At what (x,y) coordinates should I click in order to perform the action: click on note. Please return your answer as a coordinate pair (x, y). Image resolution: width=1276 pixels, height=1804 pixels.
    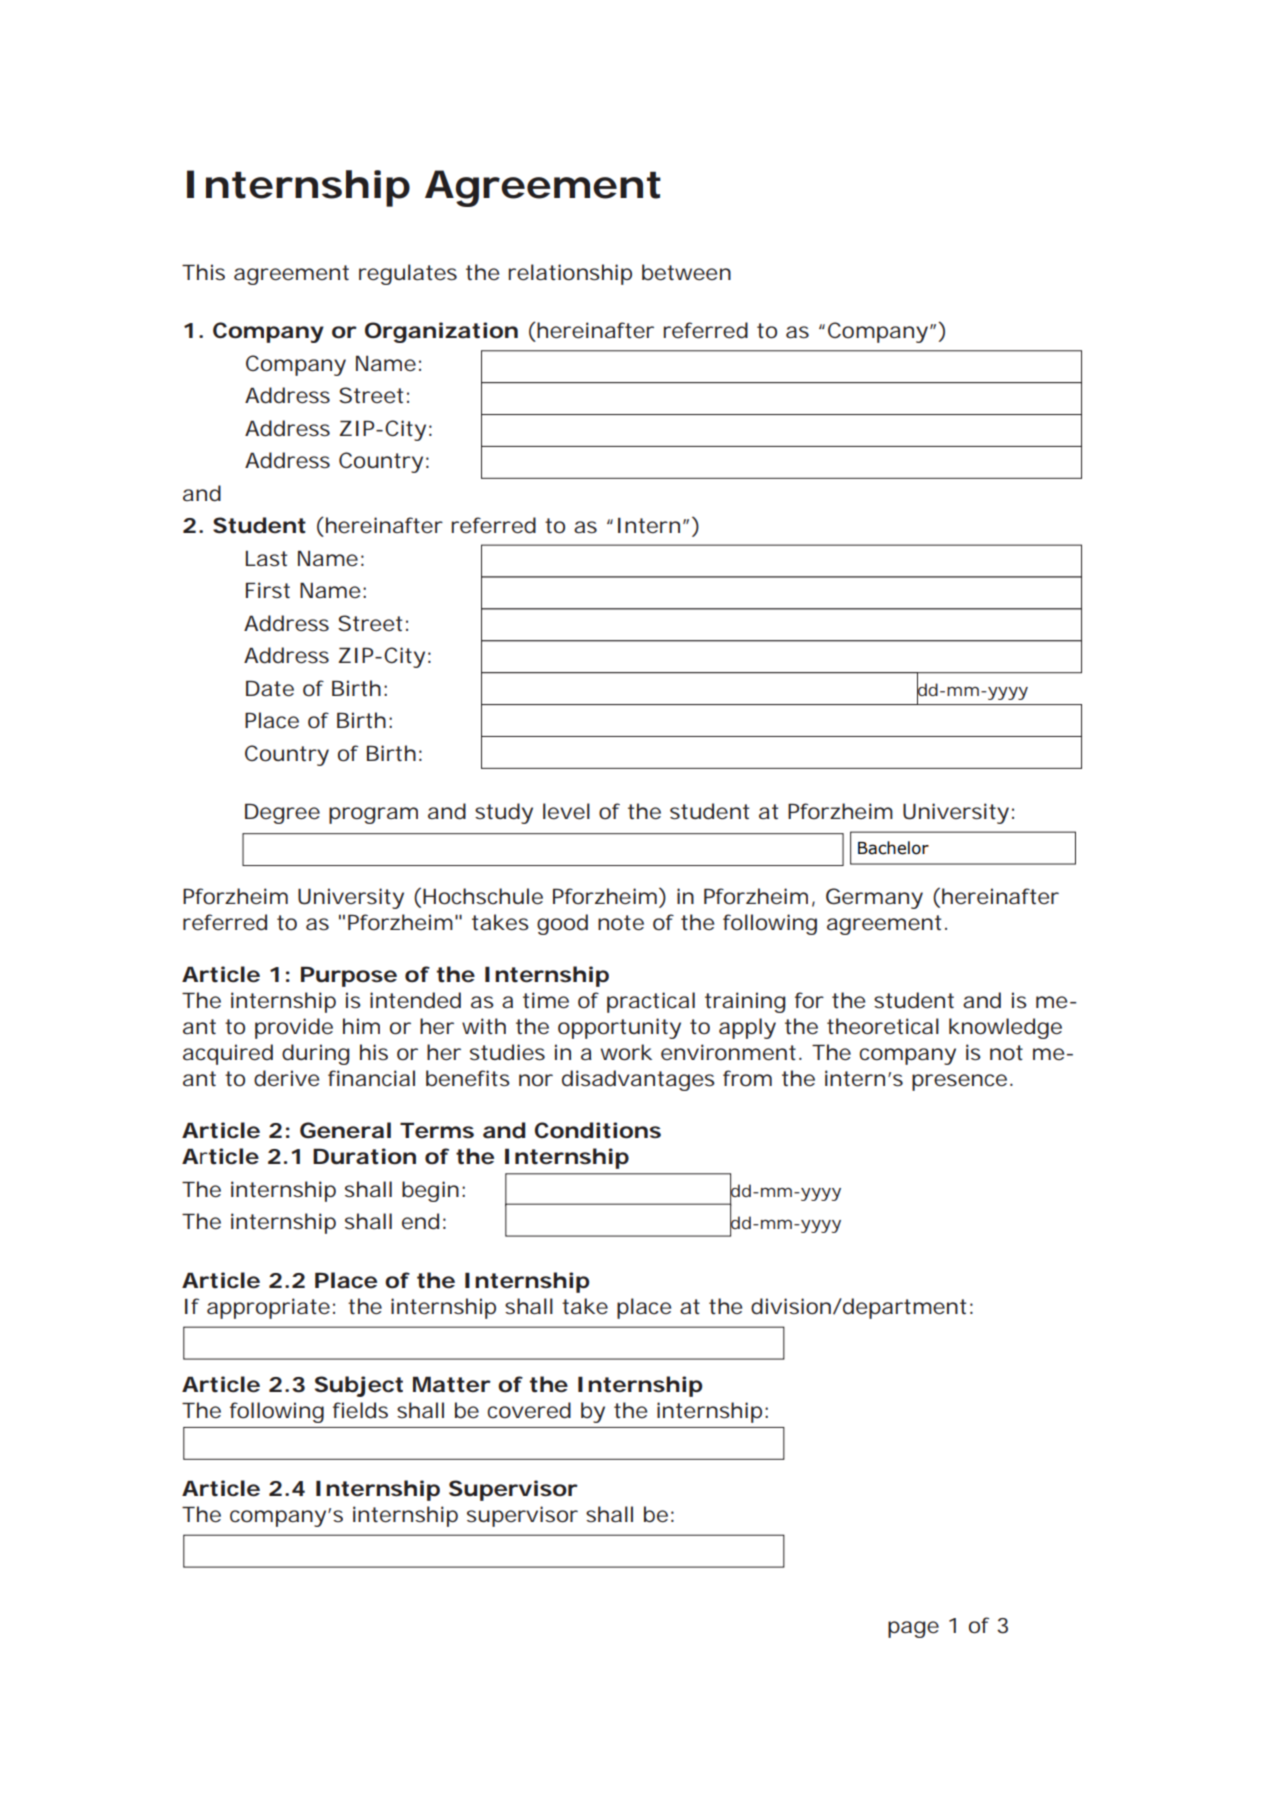
    Looking at the image, I should click on (621, 923).
